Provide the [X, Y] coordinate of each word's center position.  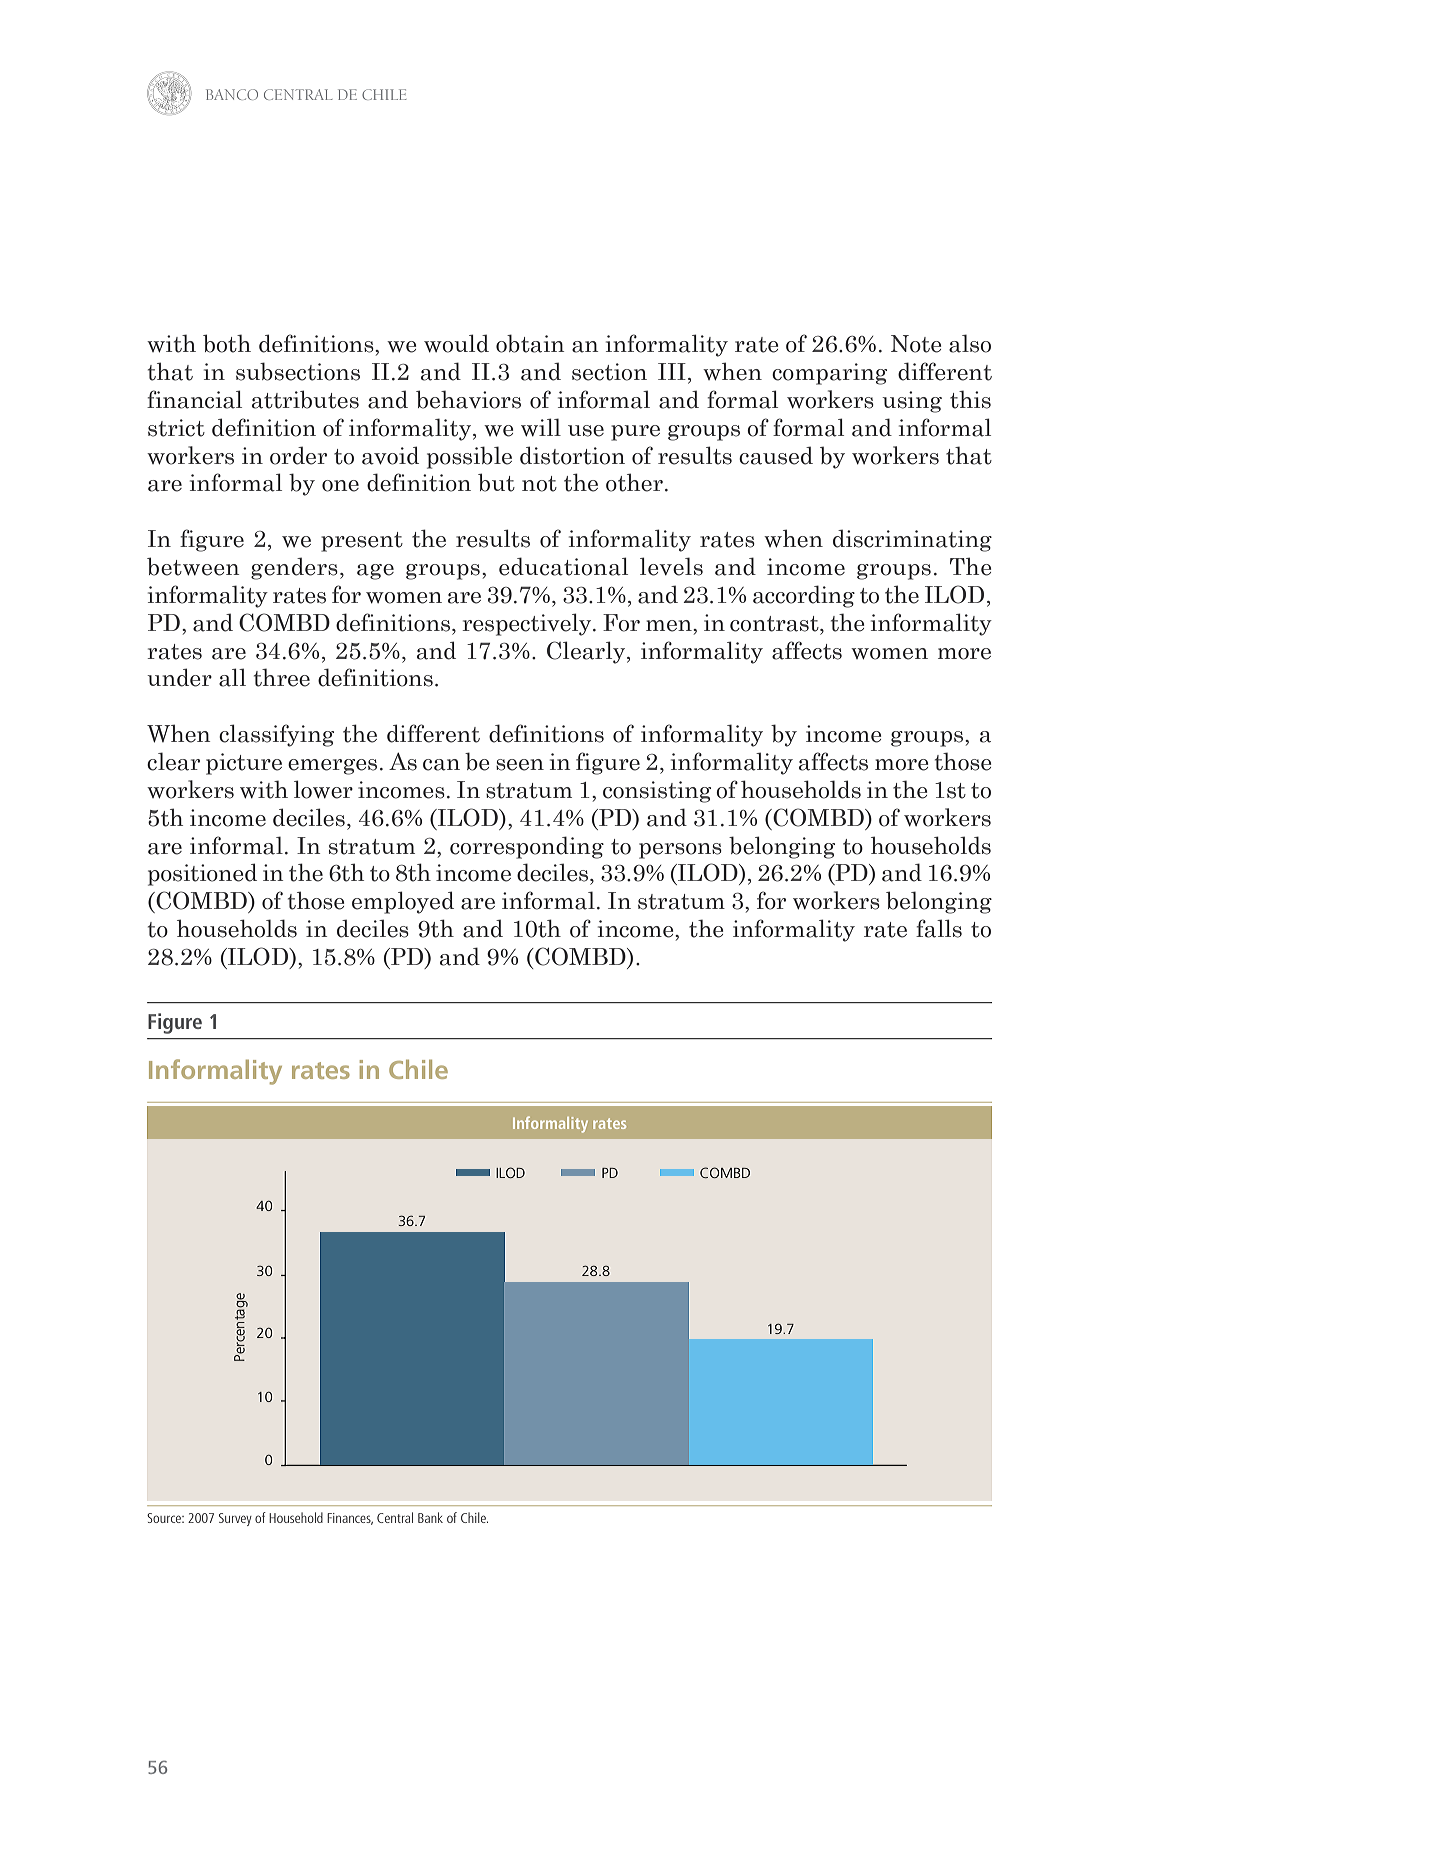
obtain [530, 343]
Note [916, 344]
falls [939, 928]
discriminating [912, 540]
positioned [202, 874]
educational [563, 566]
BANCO [232, 94]
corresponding [527, 847]
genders [294, 568]
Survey [235, 1519]
